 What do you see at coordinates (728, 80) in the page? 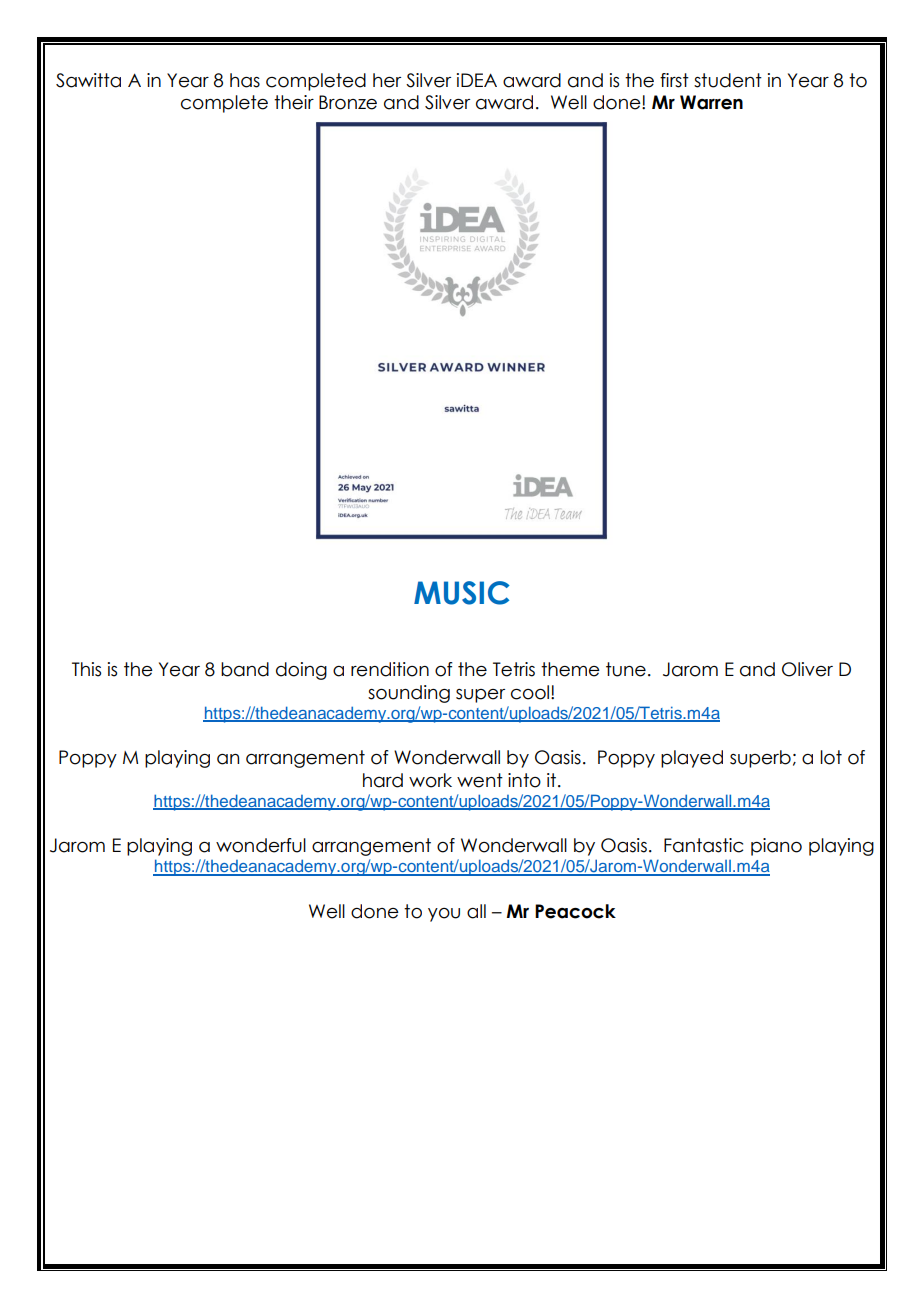
I see `student` at bounding box center [728, 80].
